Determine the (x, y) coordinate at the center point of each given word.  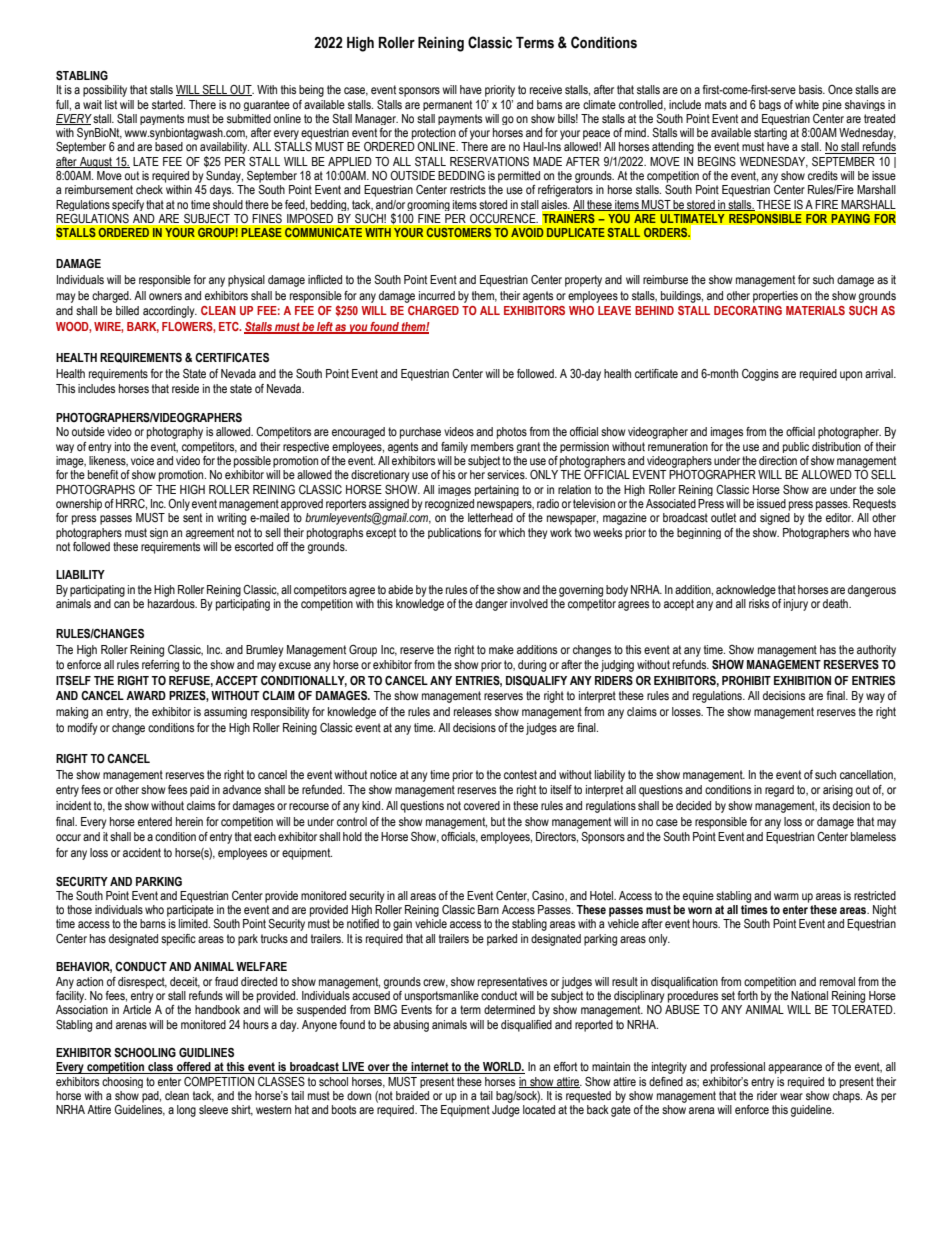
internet (430, 1068)
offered (194, 1068)
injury (796, 605)
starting (770, 134)
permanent (447, 105)
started (168, 104)
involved (529, 603)
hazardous (172, 603)
